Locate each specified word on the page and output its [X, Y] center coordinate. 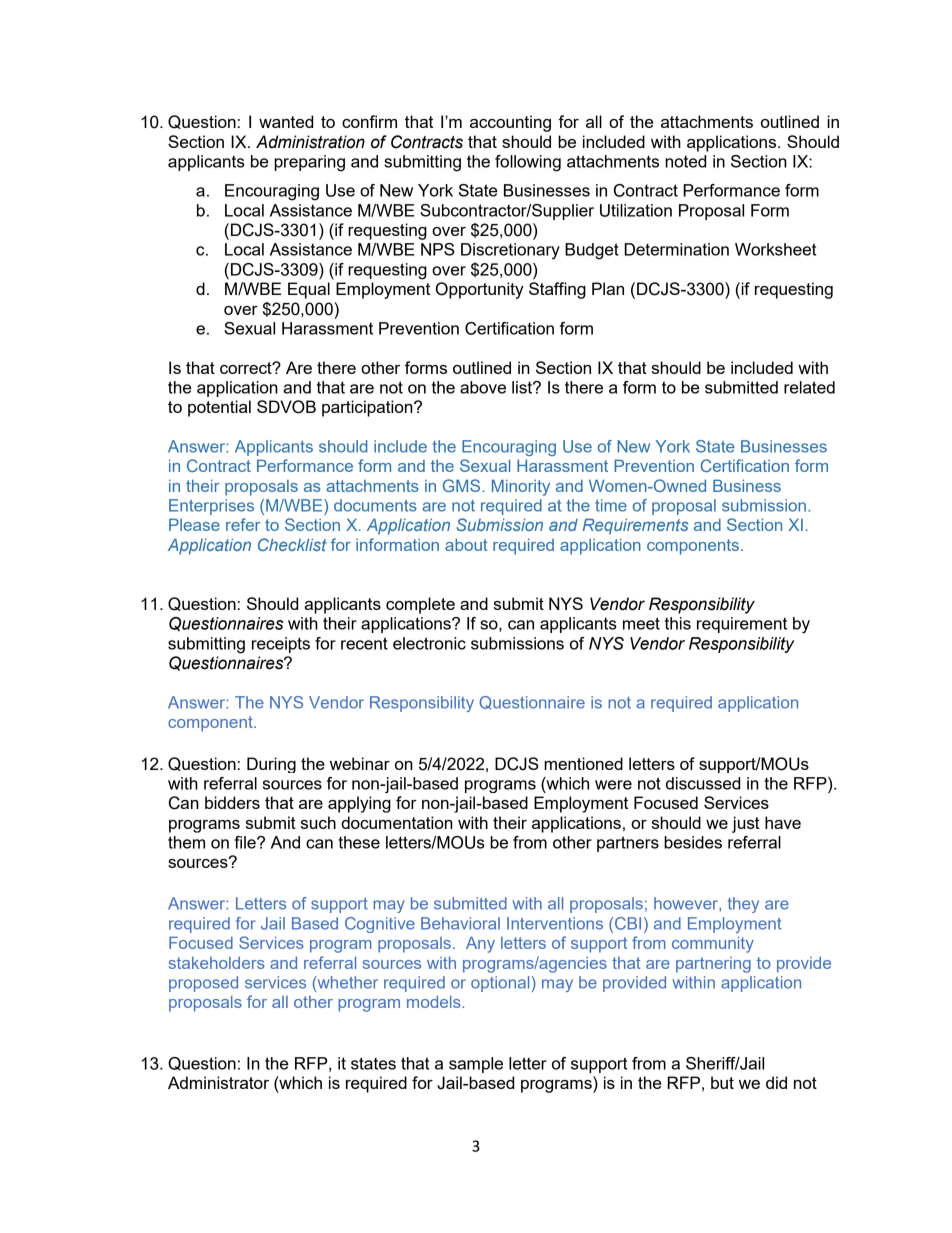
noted [685, 161]
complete [420, 605]
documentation [397, 822]
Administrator [218, 1082]
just [746, 824]
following [528, 163]
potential [219, 408]
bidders [232, 802]
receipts [281, 645]
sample [476, 1065]
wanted [286, 121]
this [678, 623]
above [483, 387]
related [809, 387]
